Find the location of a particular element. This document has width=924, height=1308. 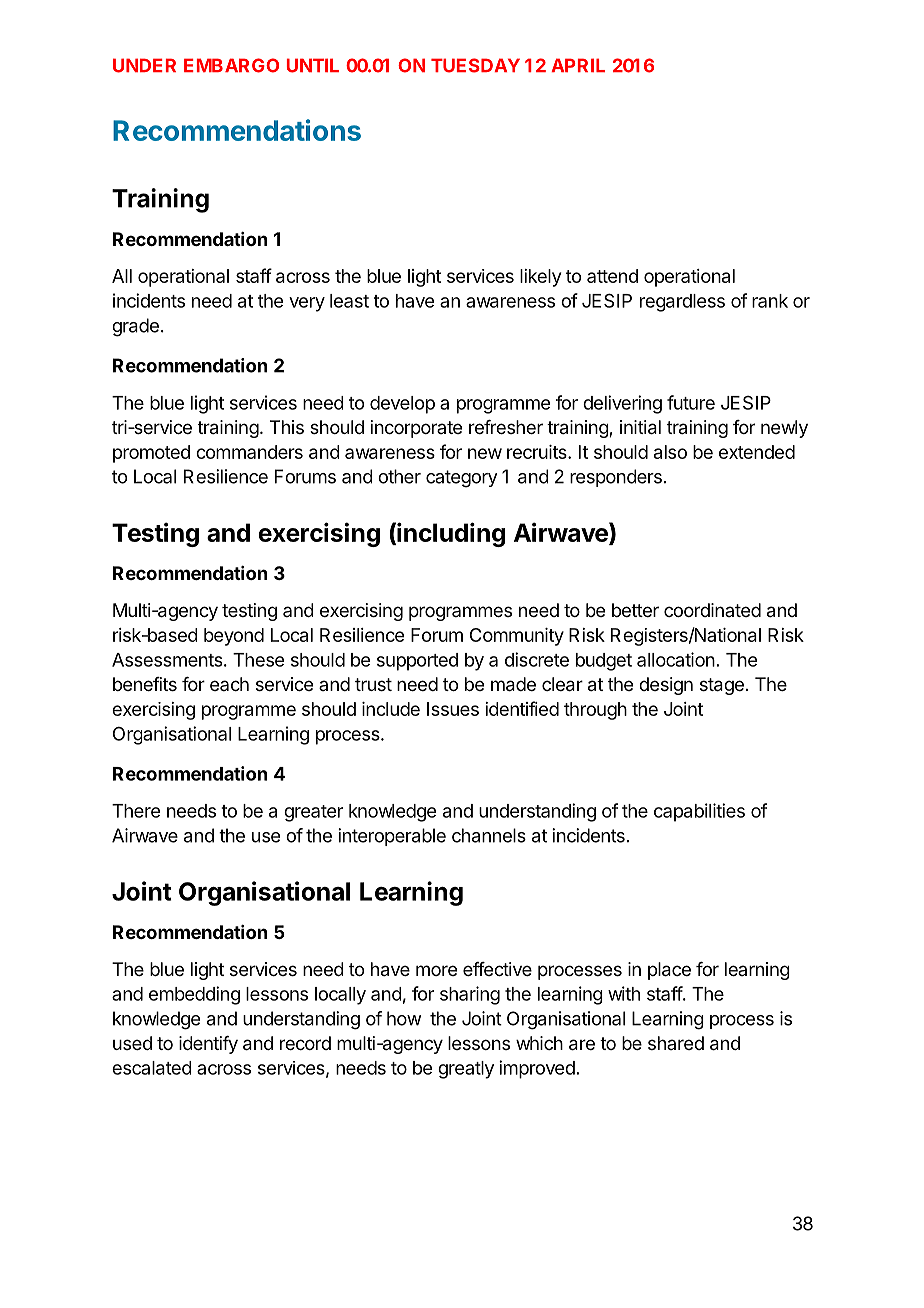

category is located at coordinates (461, 479).
